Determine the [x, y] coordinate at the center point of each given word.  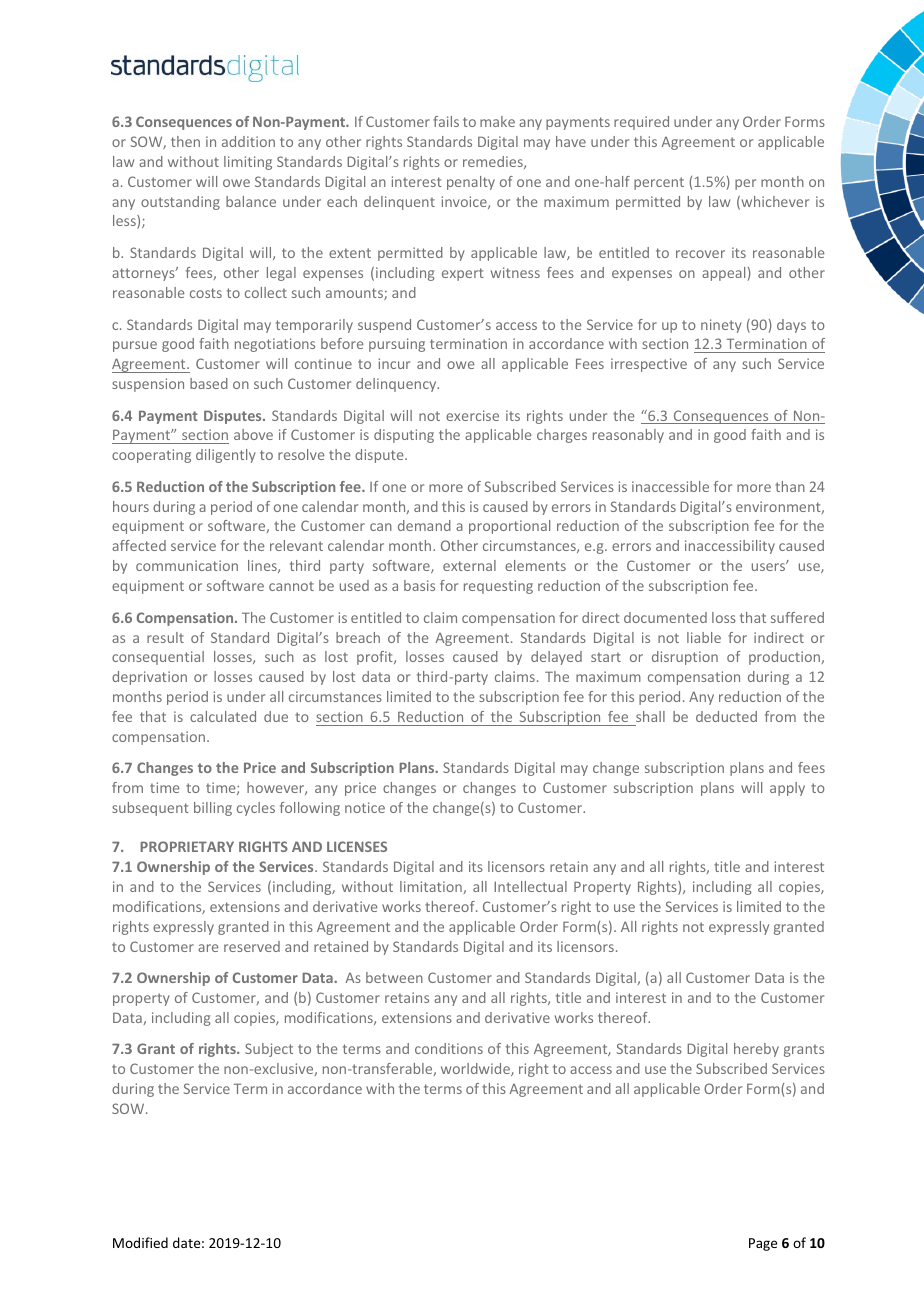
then [185, 141]
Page [763, 1244]
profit [376, 658]
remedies [494, 162]
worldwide [476, 1069]
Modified [140, 1242]
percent [659, 183]
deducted [726, 716]
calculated [223, 716]
